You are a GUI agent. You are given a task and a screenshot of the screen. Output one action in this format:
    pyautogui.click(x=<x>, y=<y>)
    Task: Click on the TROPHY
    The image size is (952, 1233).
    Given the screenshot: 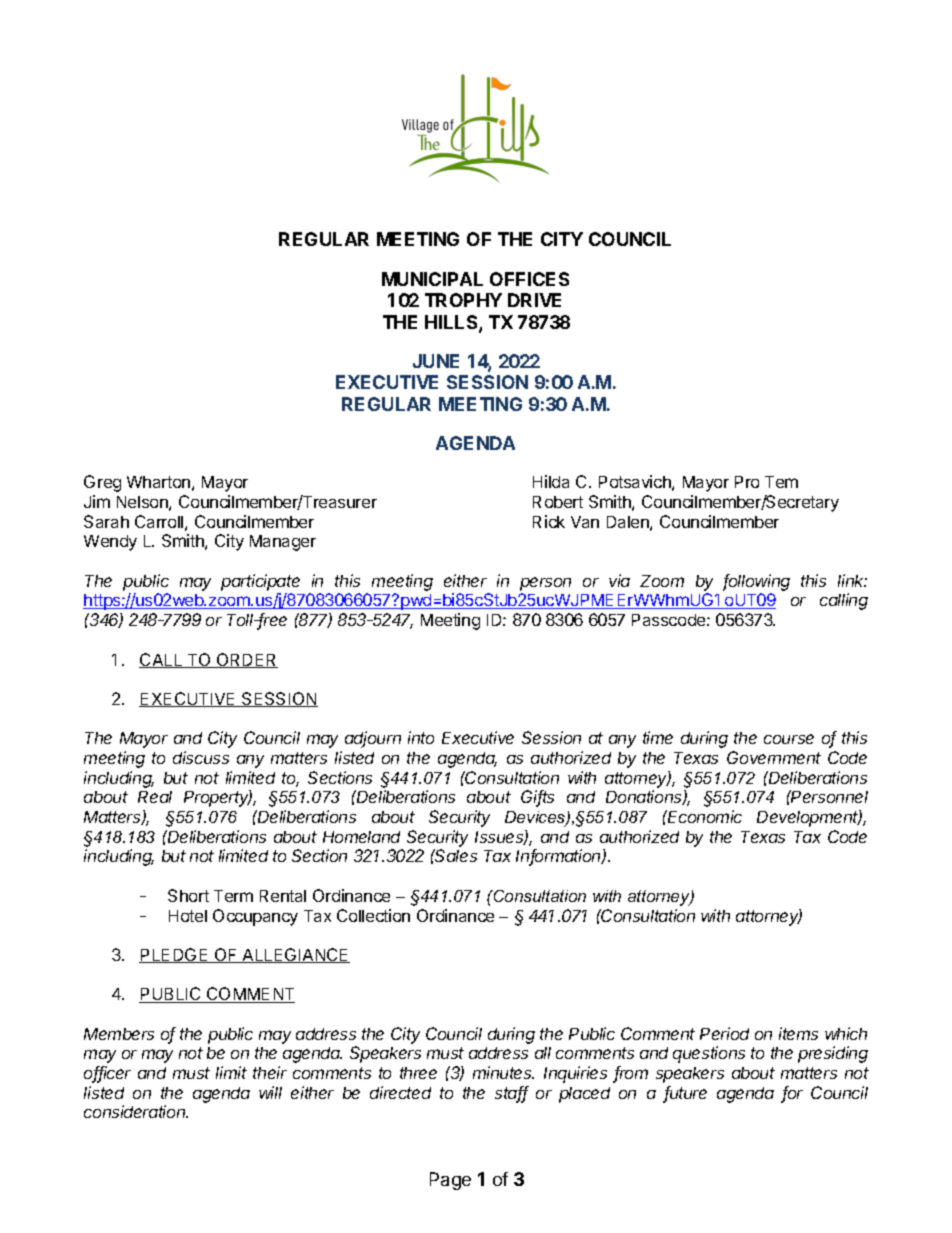 What is the action you would take?
    pyautogui.click(x=463, y=300)
